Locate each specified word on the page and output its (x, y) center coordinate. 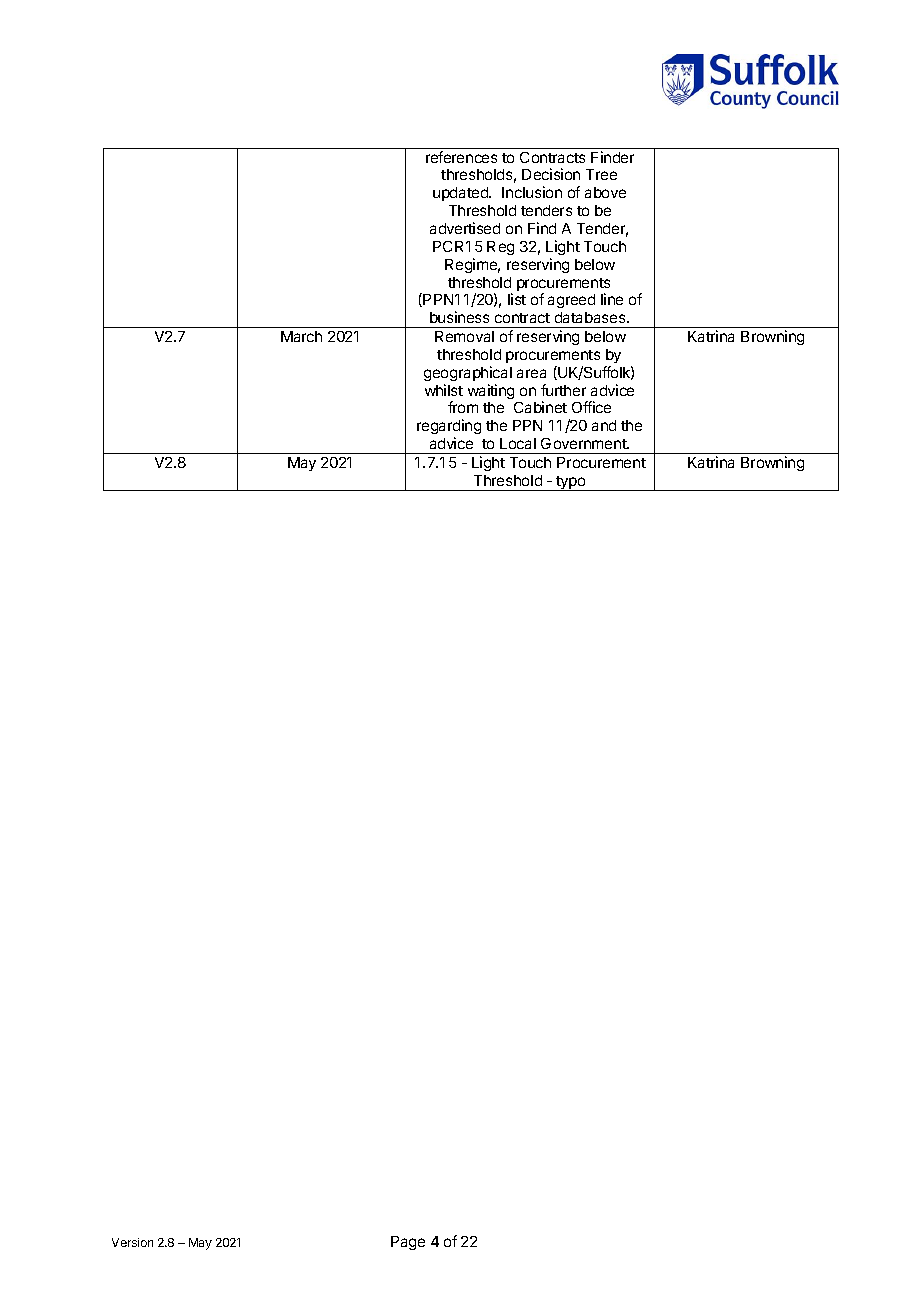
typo (571, 483)
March (301, 336)
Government (585, 443)
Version (132, 1242)
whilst (444, 390)
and (604, 425)
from (463, 407)
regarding (449, 428)
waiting (491, 391)
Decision (551, 174)
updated (461, 194)
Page (408, 1243)
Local (518, 443)
